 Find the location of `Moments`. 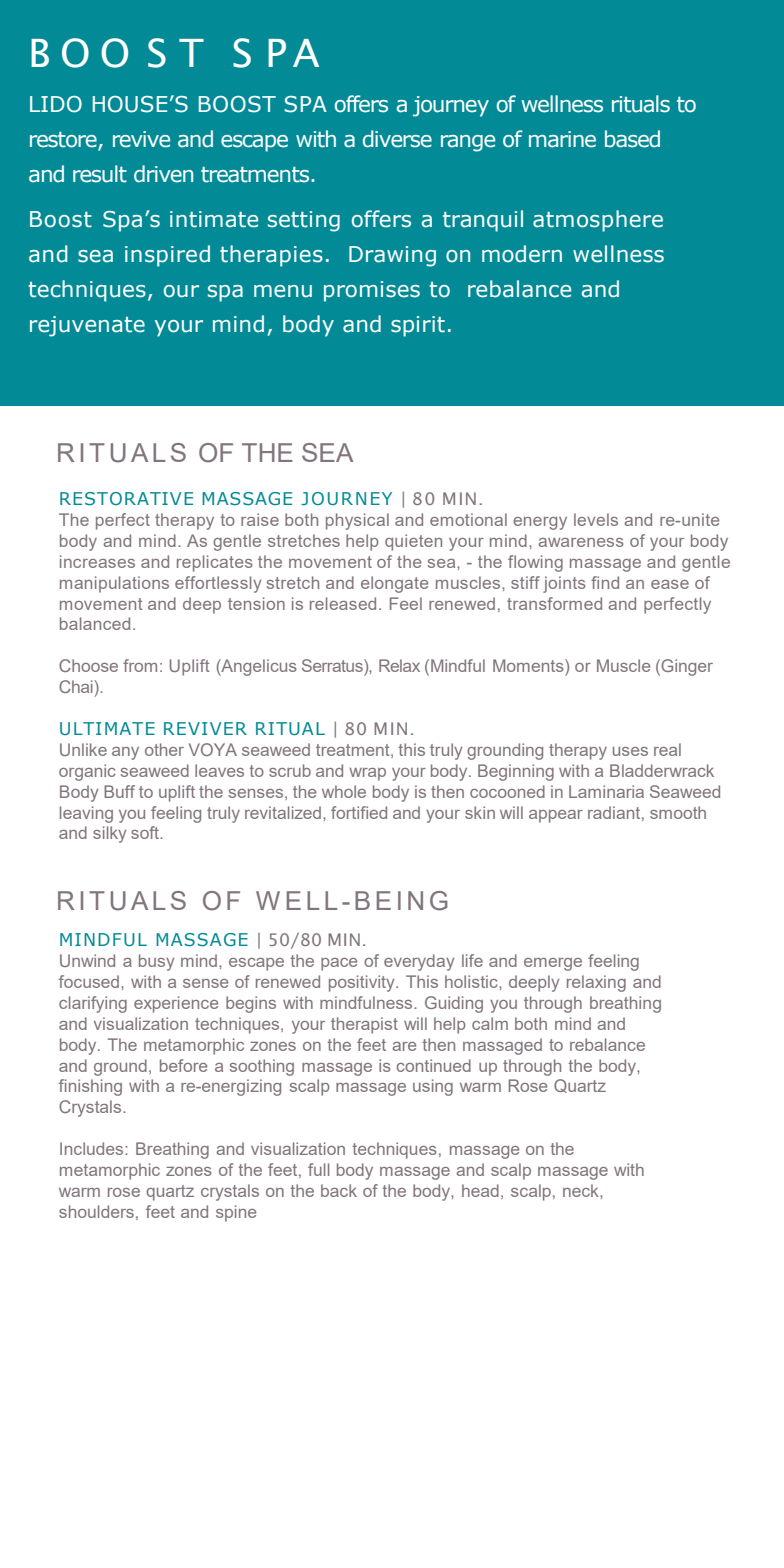

Moments is located at coordinates (529, 665).
